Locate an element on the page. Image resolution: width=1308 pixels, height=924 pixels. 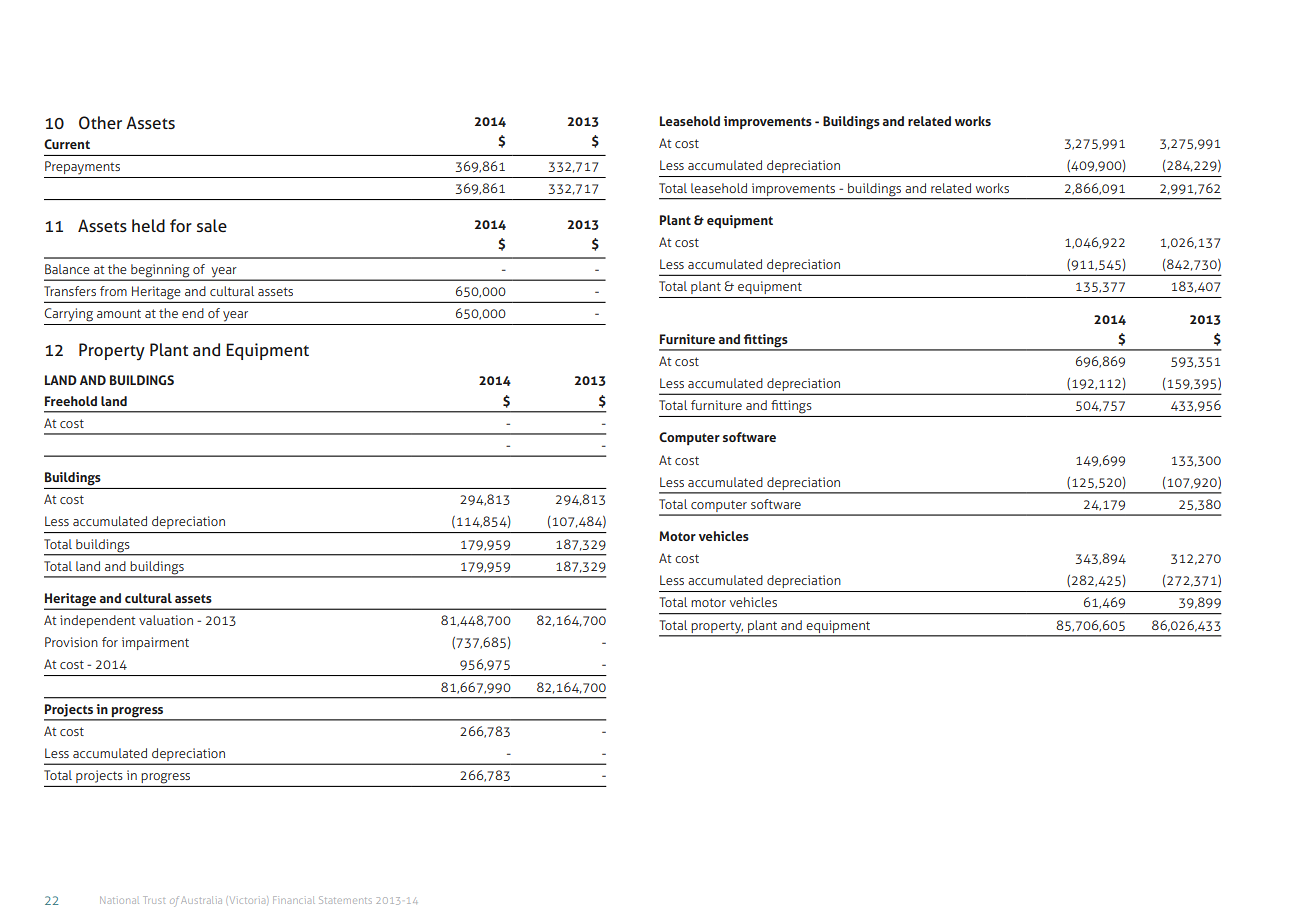
valuation is located at coordinates (166, 620).
